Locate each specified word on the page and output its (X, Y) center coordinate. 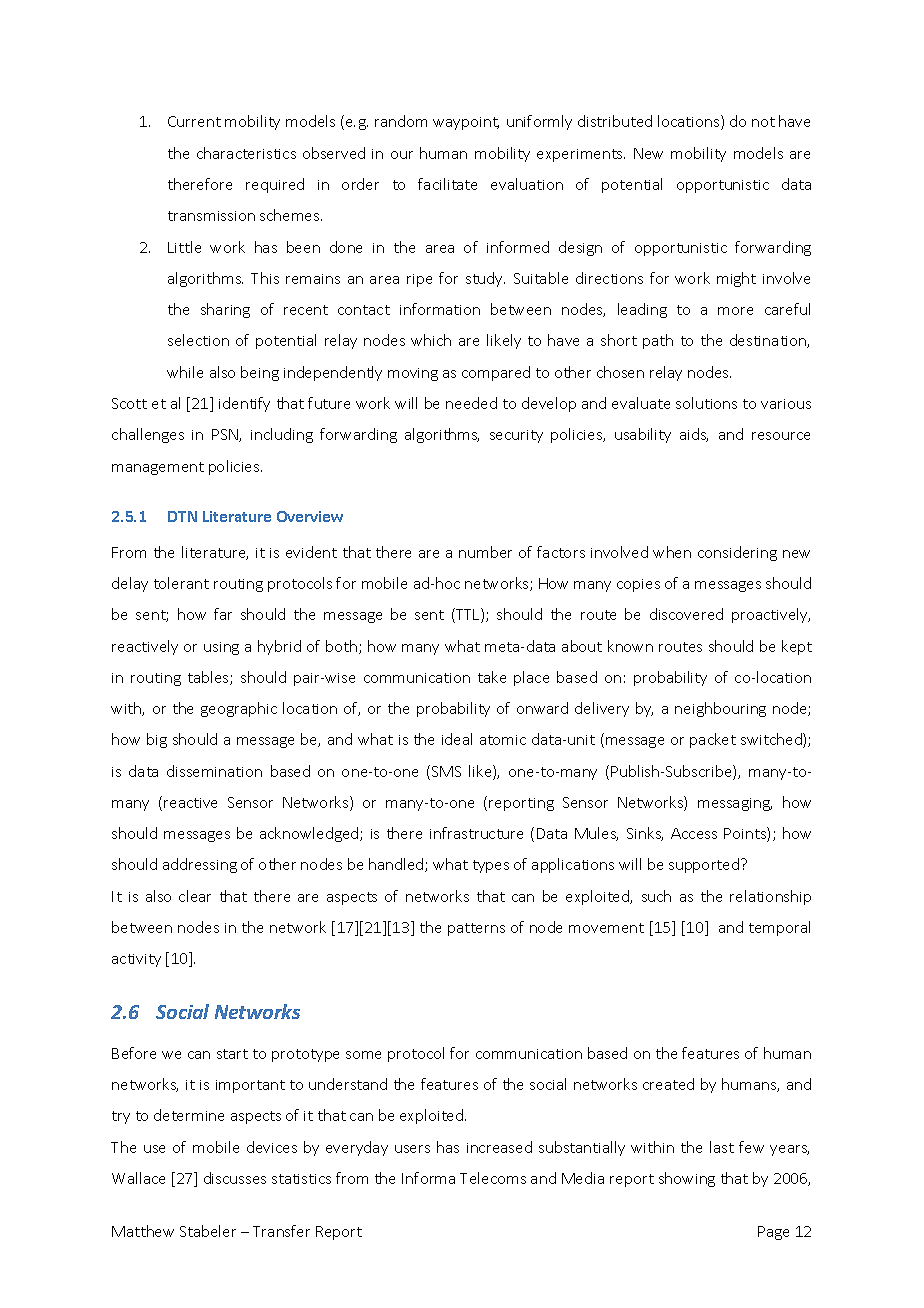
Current (194, 121)
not (763, 122)
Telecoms (493, 1178)
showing (687, 1179)
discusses (235, 1178)
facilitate (447, 184)
